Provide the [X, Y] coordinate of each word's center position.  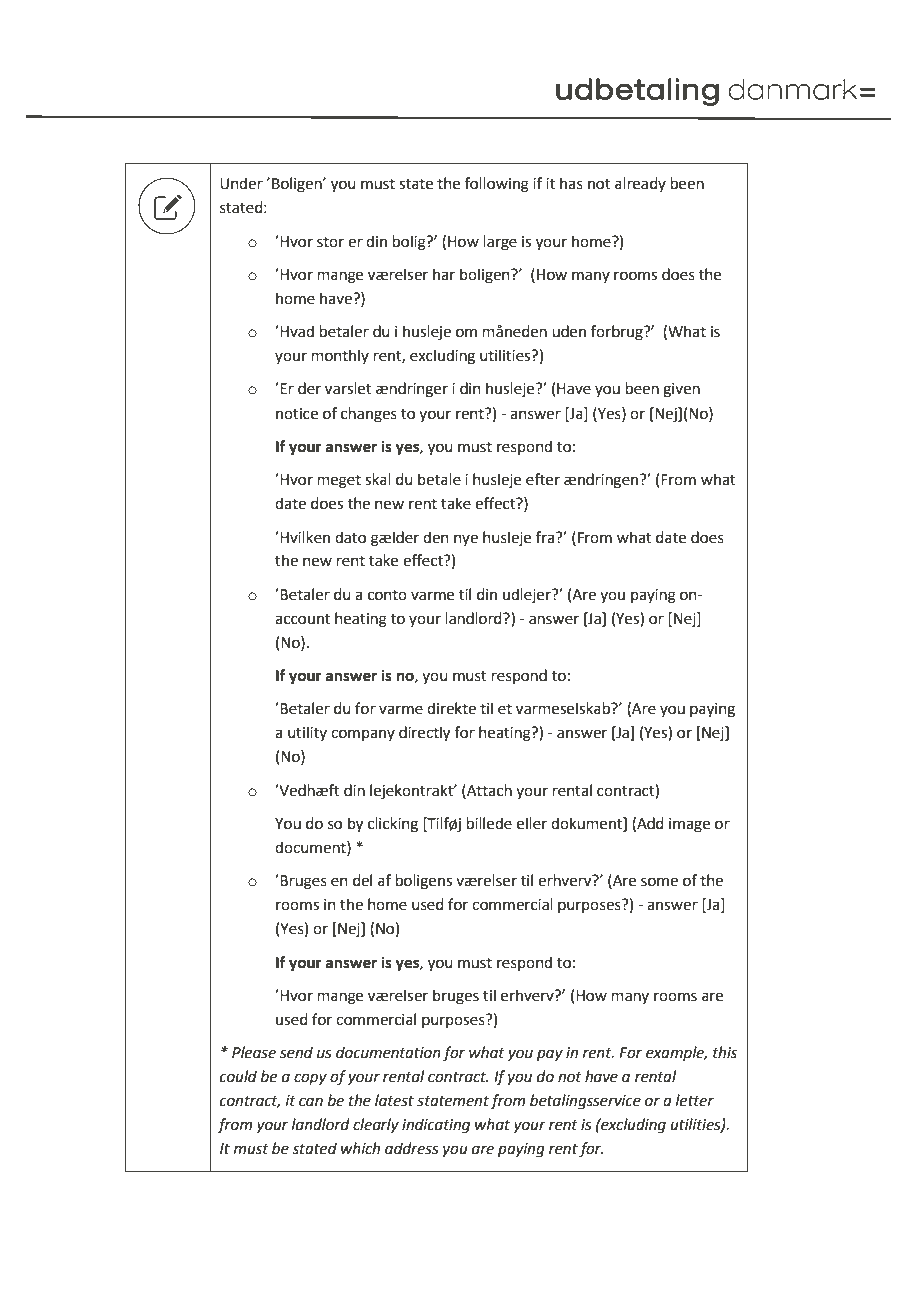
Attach [488, 790]
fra [546, 537]
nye [466, 540]
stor [330, 242]
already [640, 184]
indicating [436, 1126]
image [689, 825]
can [311, 1102]
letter [695, 1100]
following [497, 185]
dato [350, 537]
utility [307, 733]
